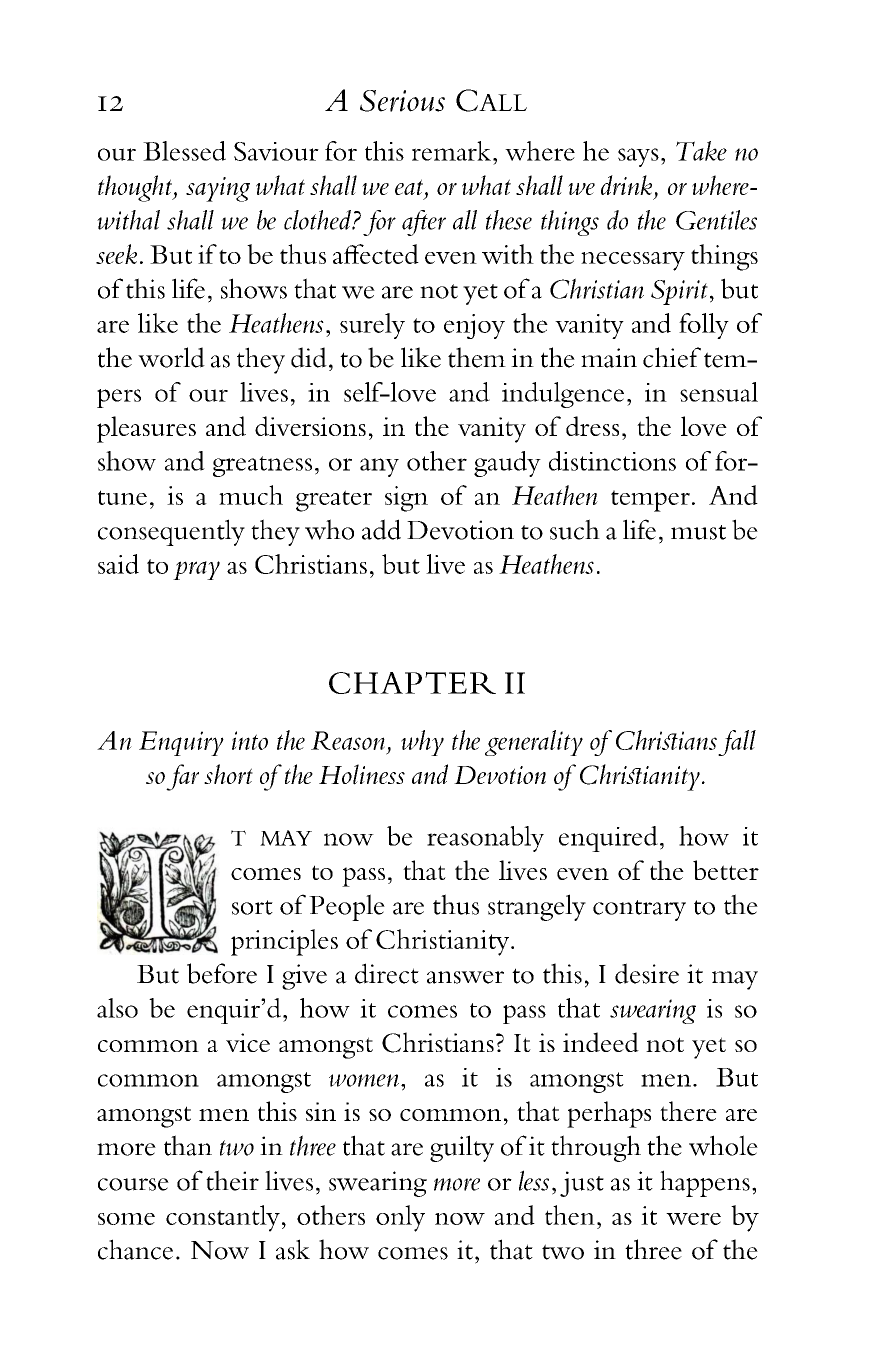 This screenshot has width=887, height=1372. What do you see at coordinates (252, 907) in the screenshot?
I see `sort` at bounding box center [252, 907].
